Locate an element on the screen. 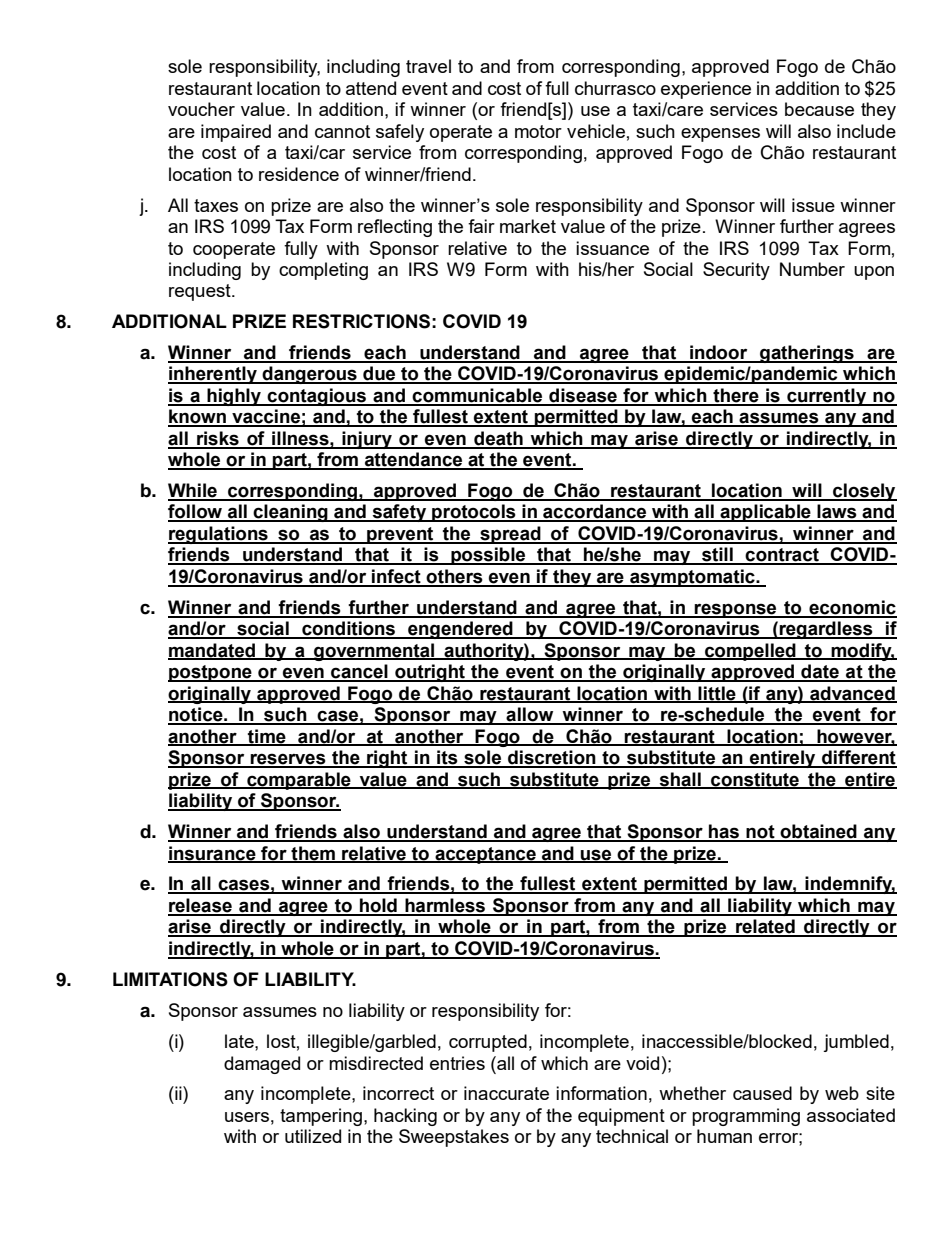 This screenshot has height=1233, width=952. response is located at coordinates (736, 610).
